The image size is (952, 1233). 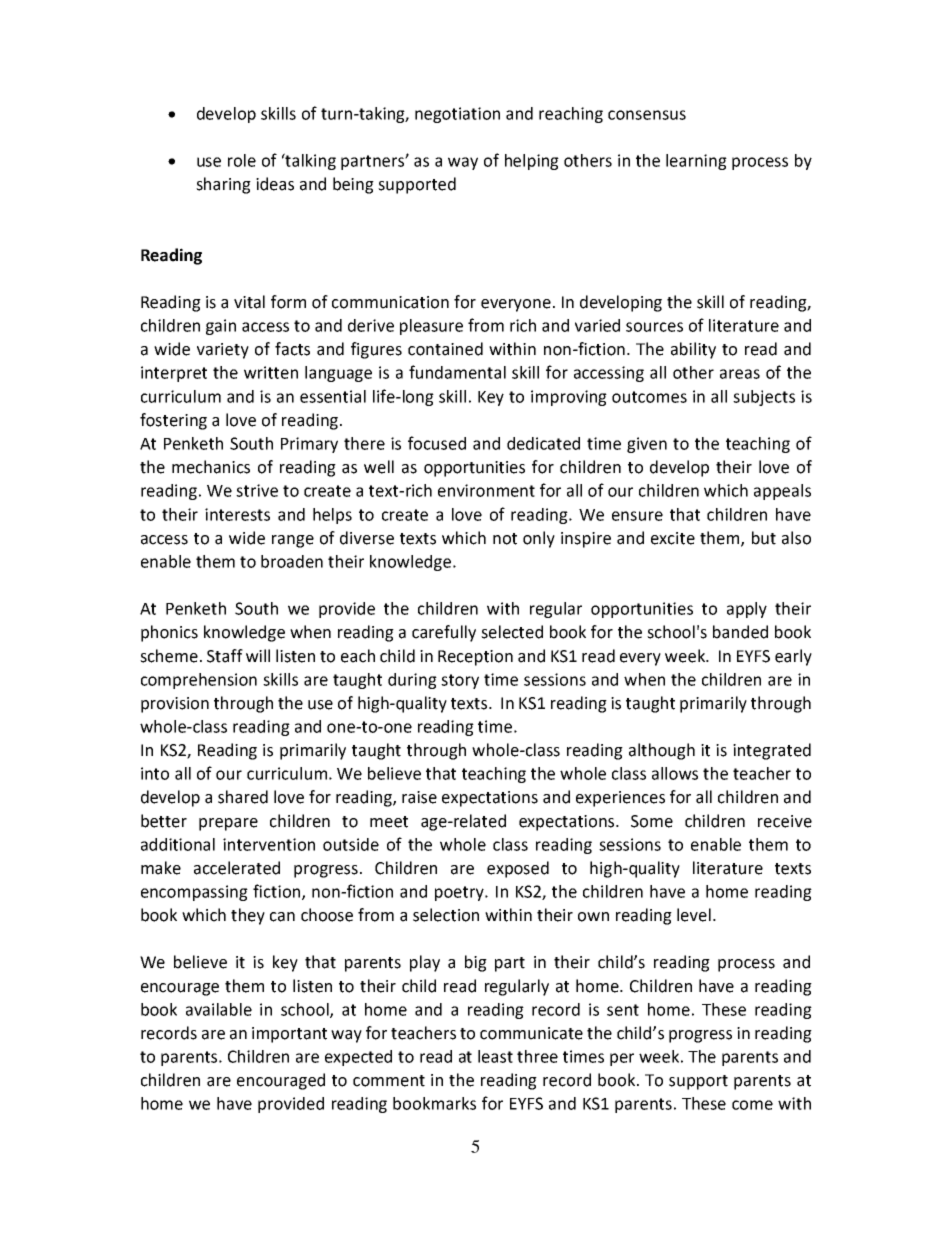 I want to click on three, so click(x=537, y=1056).
